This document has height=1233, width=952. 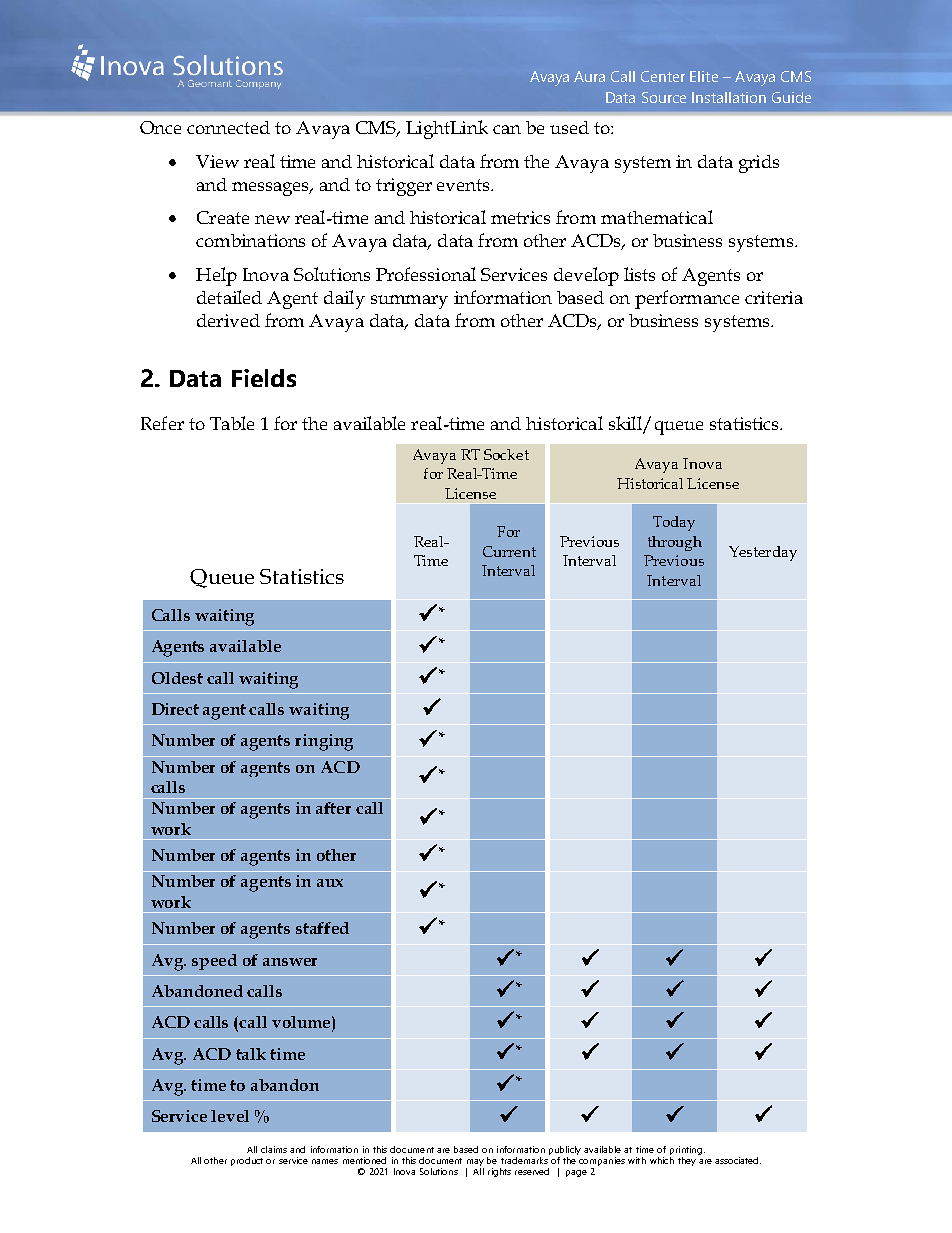 I want to click on Current, so click(x=509, y=551).
